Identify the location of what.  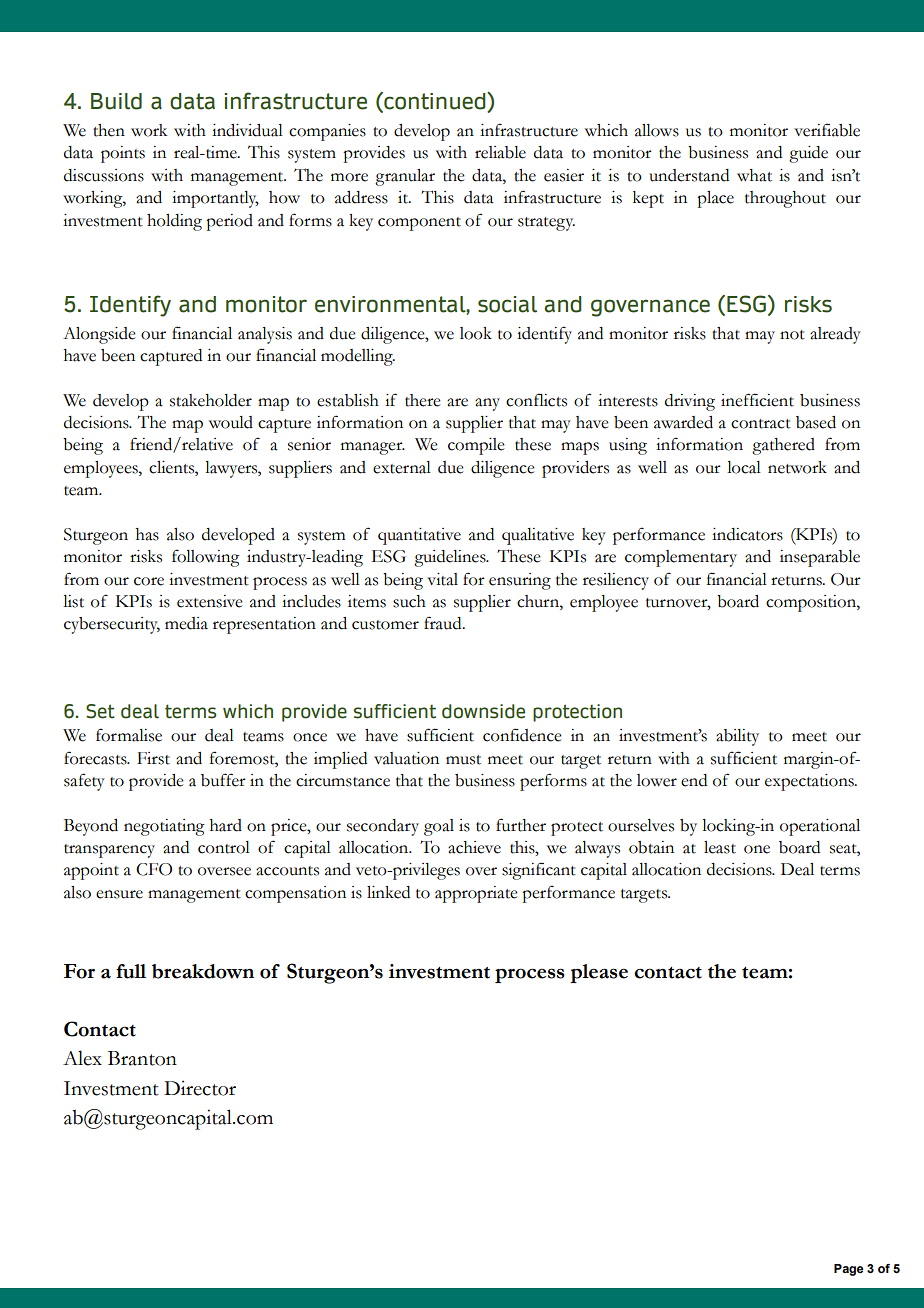
(754, 175).
